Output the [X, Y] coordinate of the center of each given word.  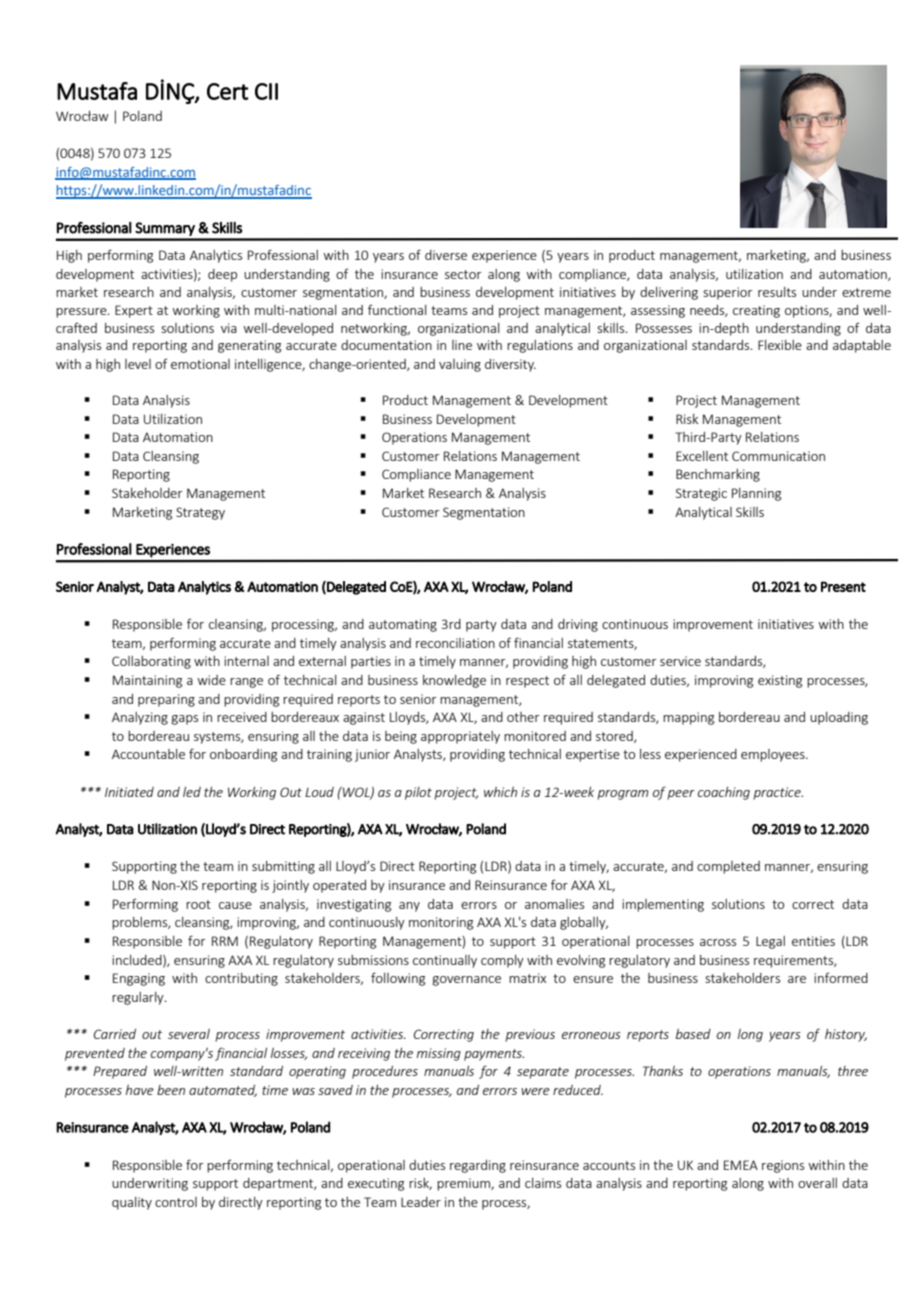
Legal [770, 942]
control [176, 1202]
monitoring [441, 923]
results [777, 292]
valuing [460, 365]
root [198, 904]
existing [780, 681]
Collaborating [151, 662]
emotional [200, 364]
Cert [228, 91]
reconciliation [455, 643]
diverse [446, 255]
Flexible [780, 345]
